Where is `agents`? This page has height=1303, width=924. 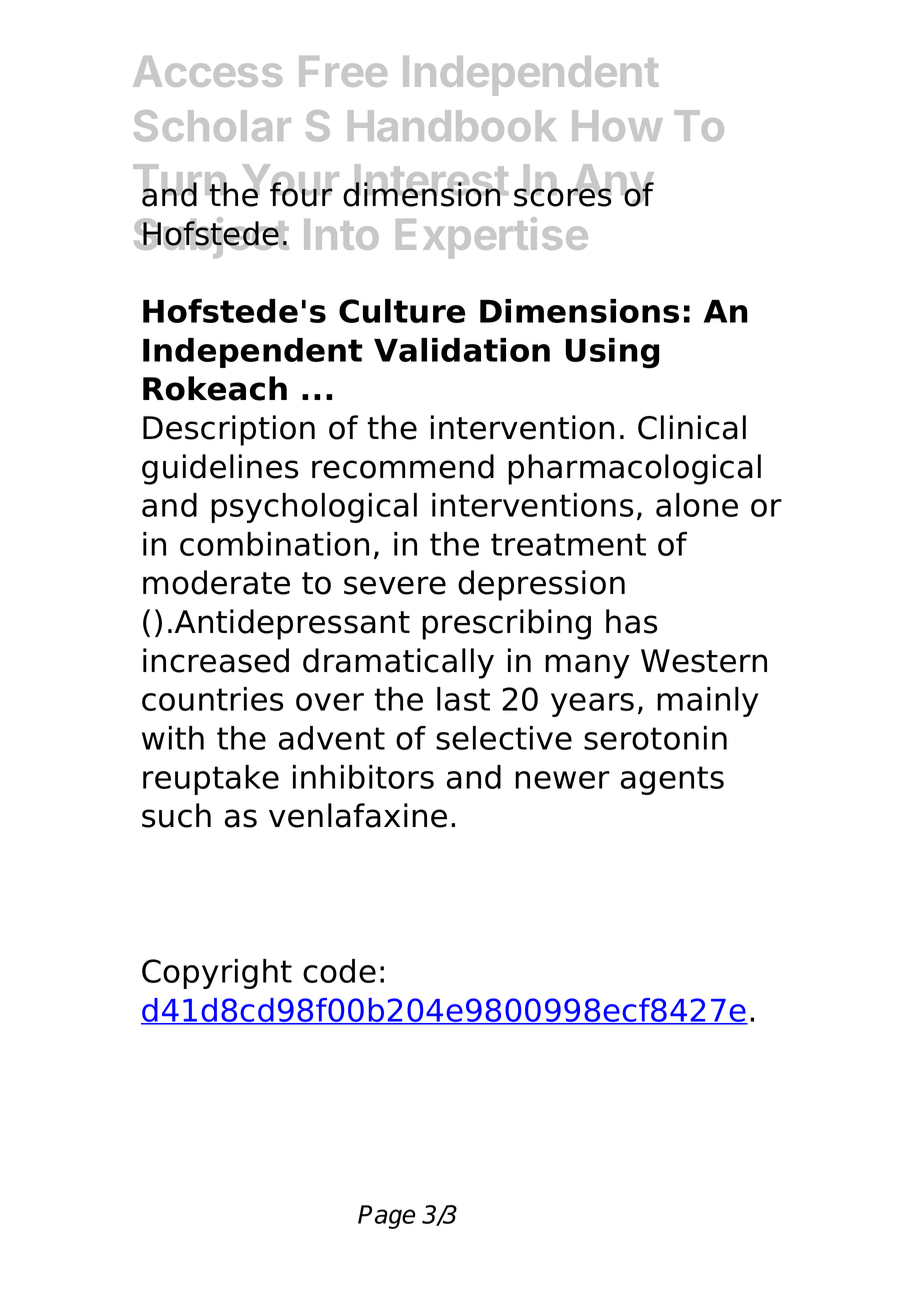 agents is located at coordinates (672, 780).
